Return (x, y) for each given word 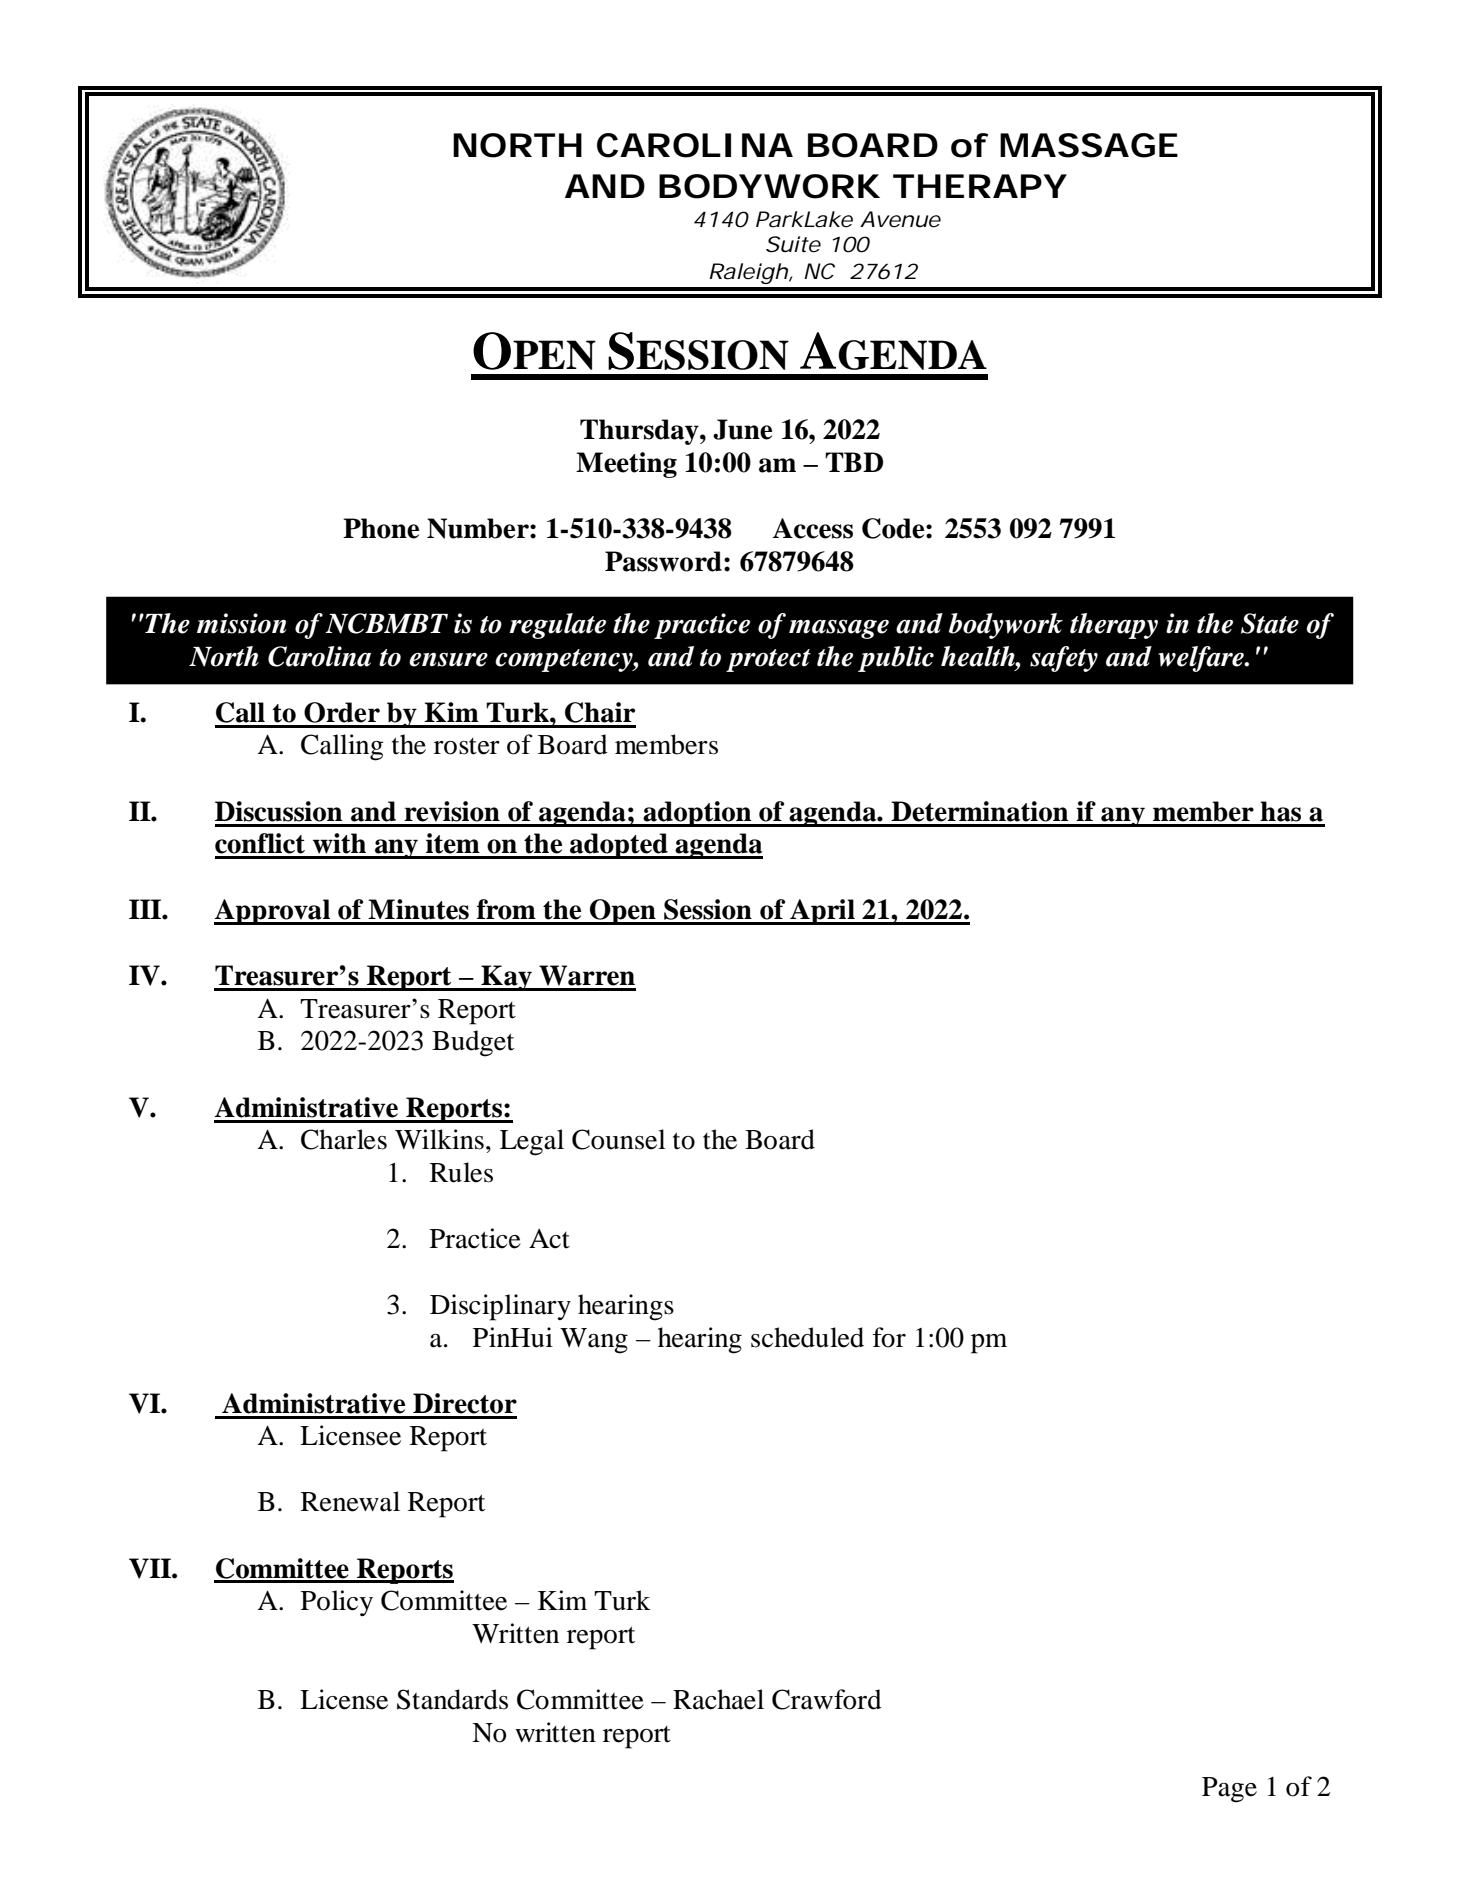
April (822, 912)
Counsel (618, 1139)
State (1270, 623)
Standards (452, 1699)
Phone (381, 528)
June (742, 429)
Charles (344, 1139)
